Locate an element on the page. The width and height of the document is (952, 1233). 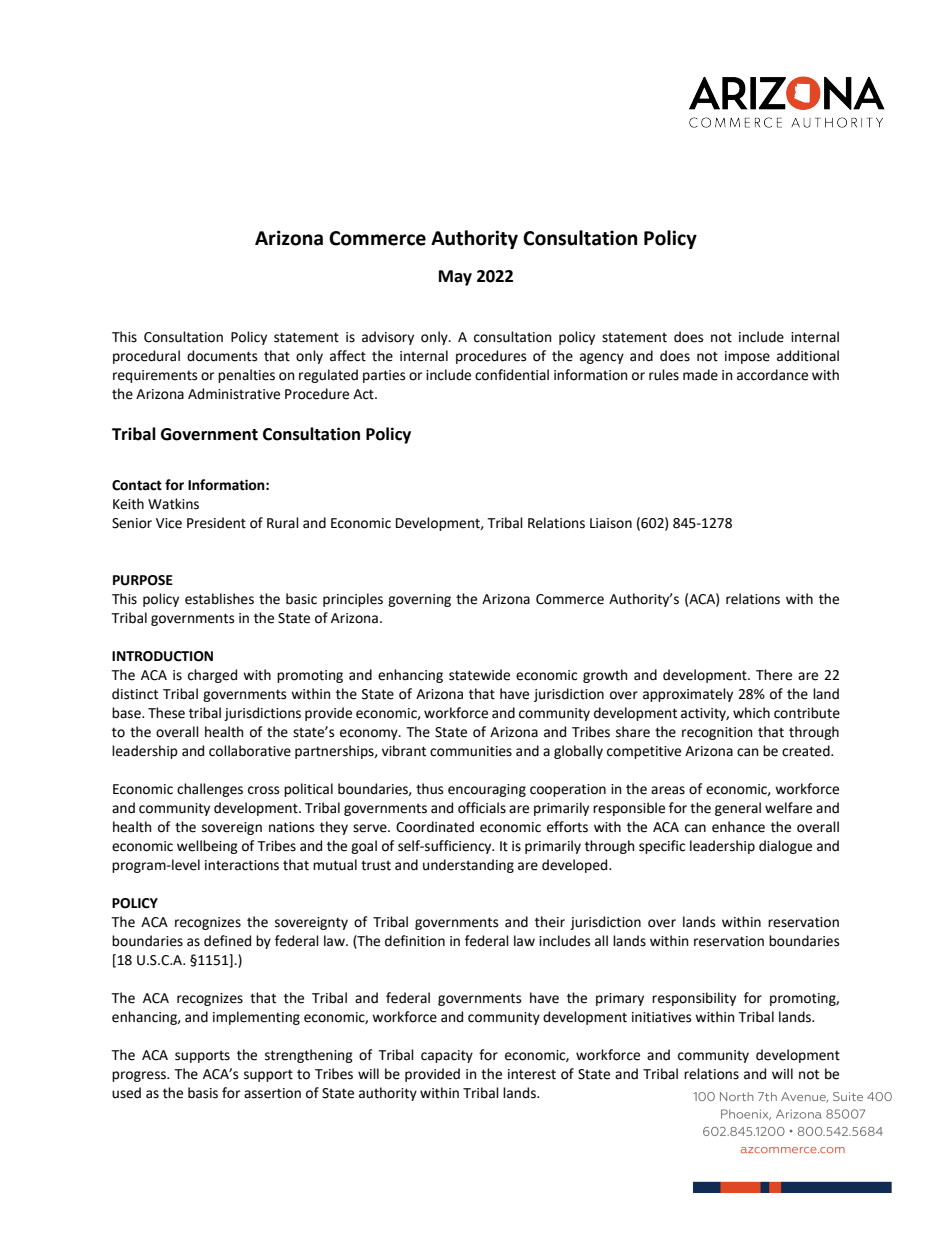
communities is located at coordinates (471, 751).
